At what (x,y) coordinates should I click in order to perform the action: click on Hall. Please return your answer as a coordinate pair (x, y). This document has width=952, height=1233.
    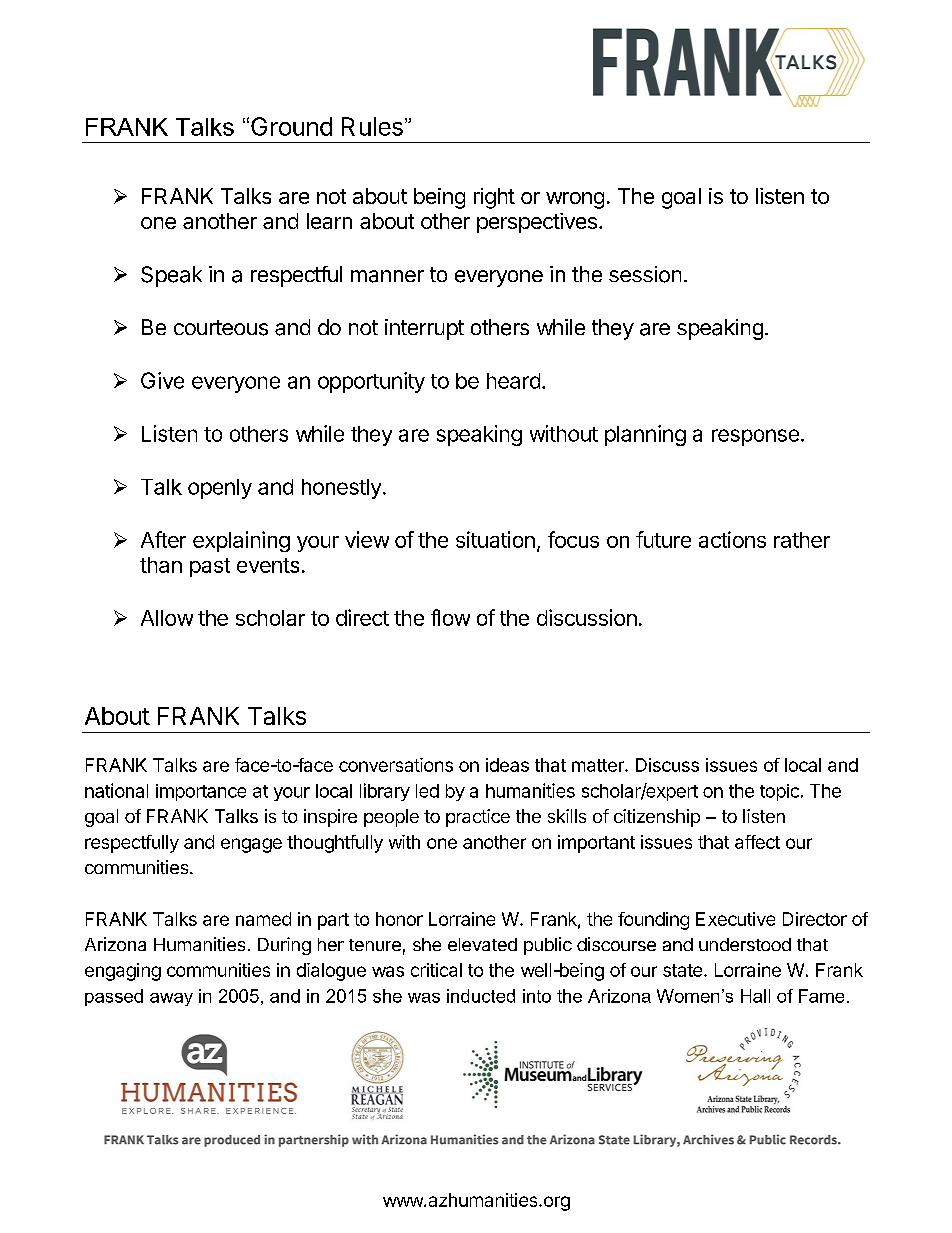
    Looking at the image, I should click on (755, 996).
